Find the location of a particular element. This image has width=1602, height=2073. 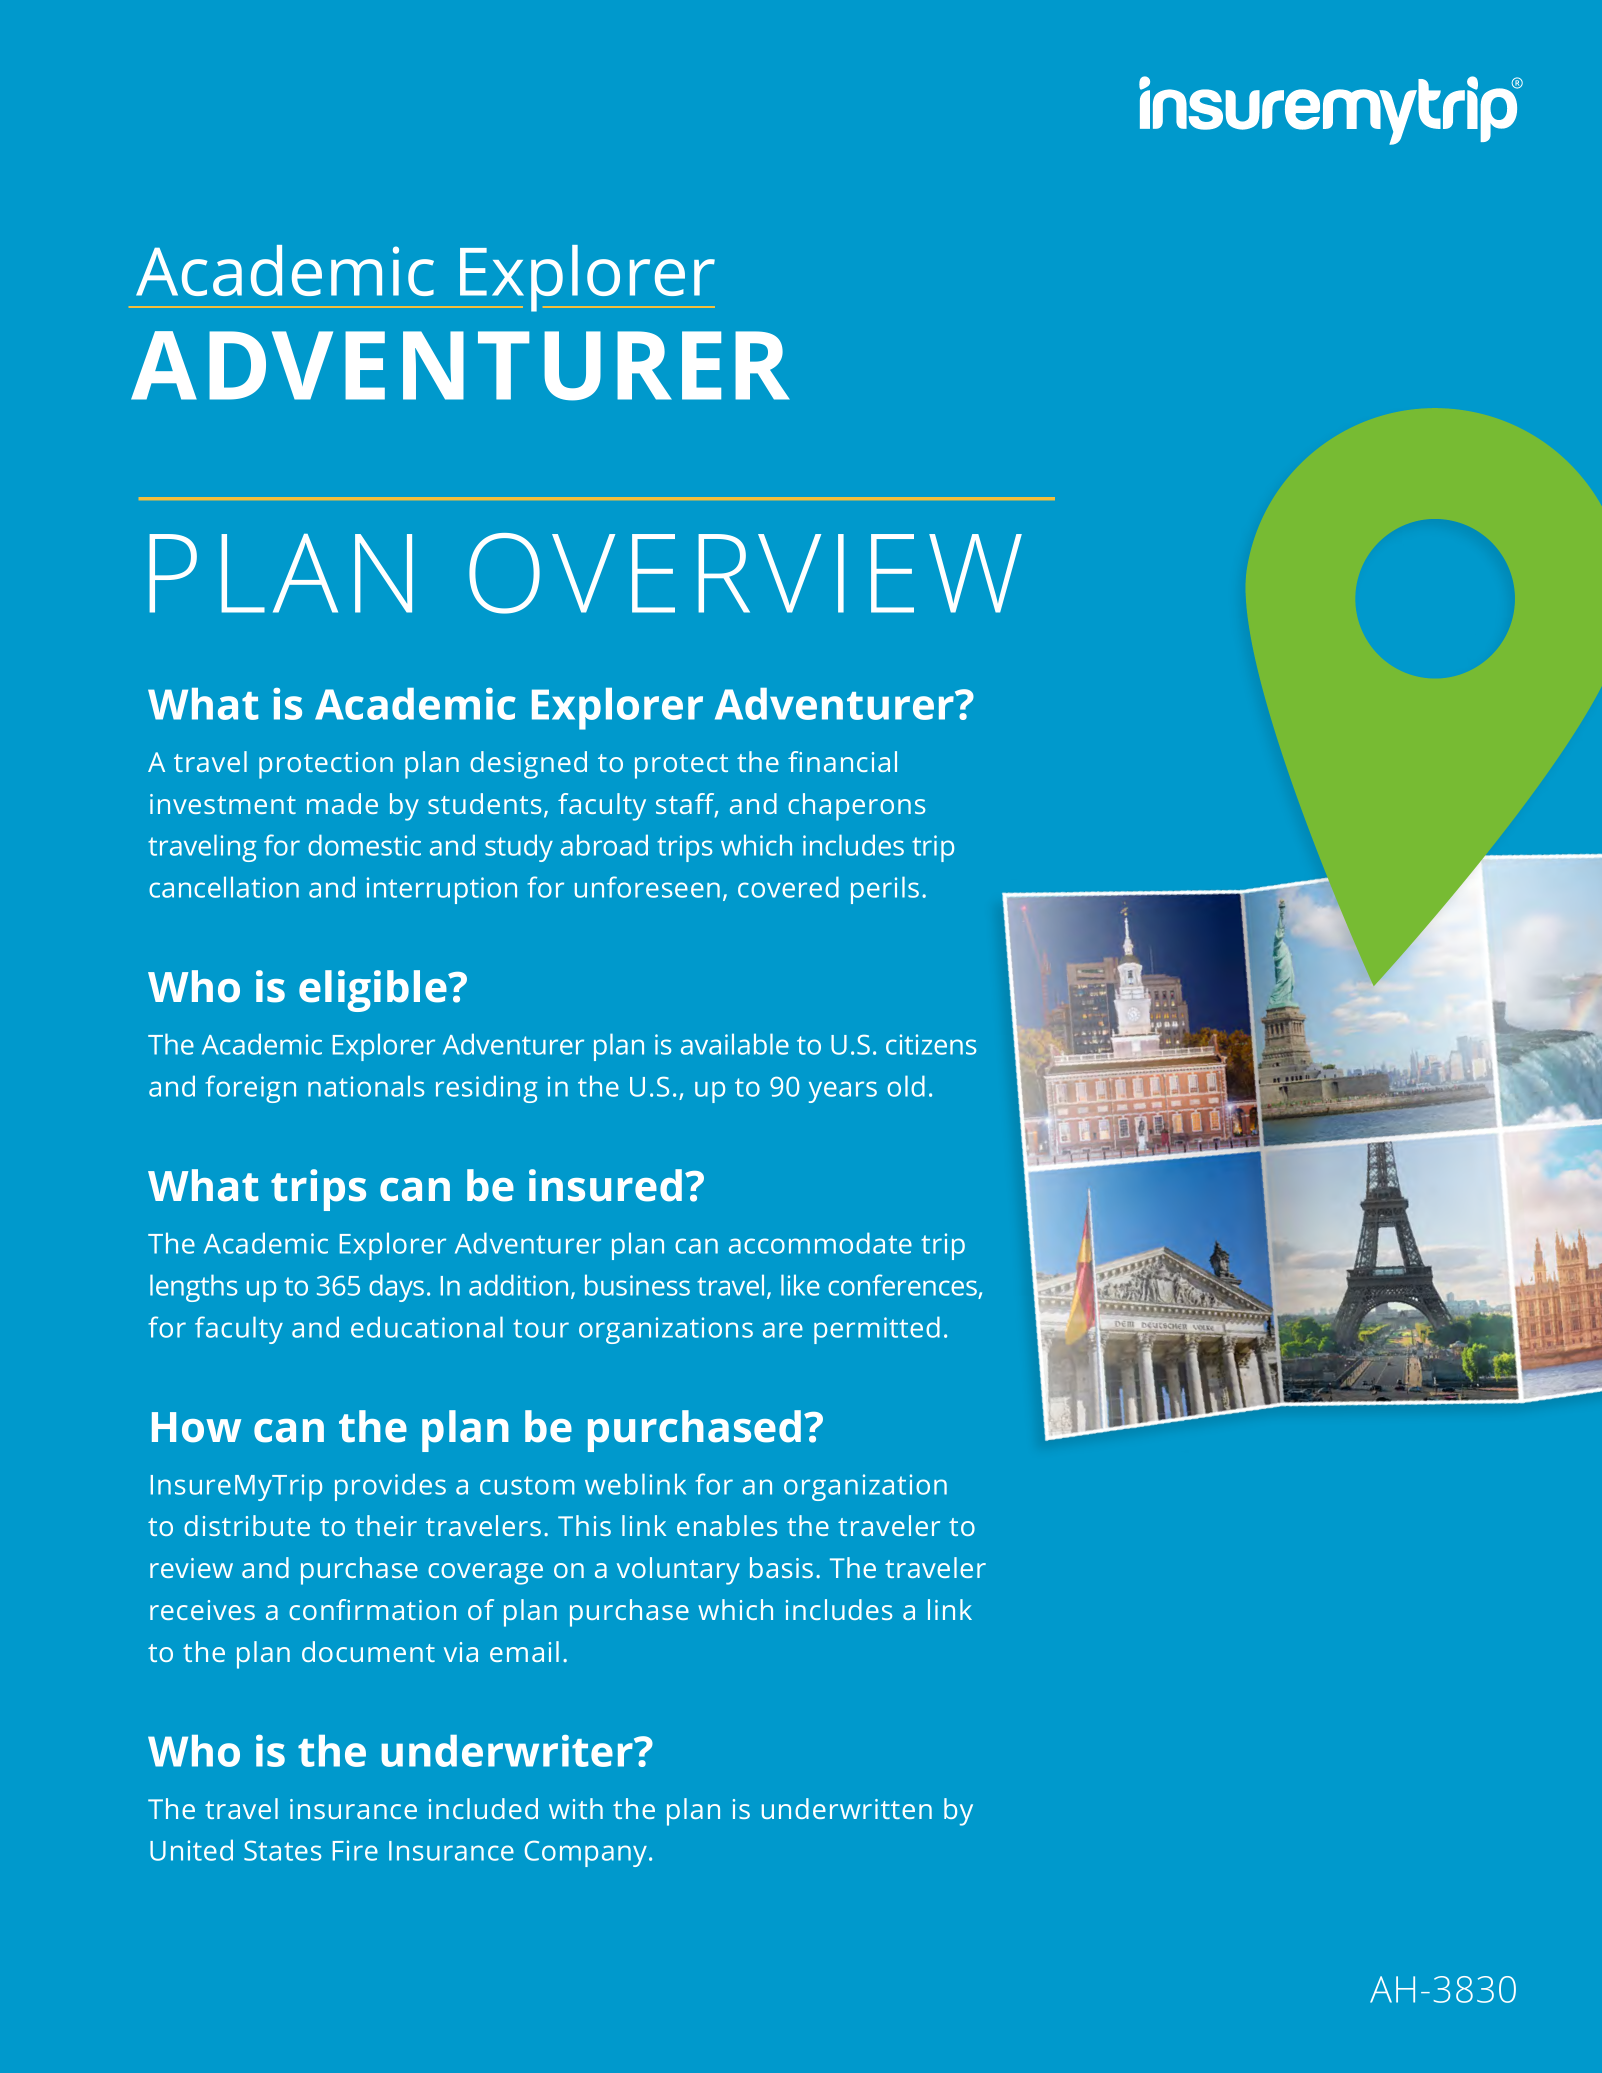

lengths is located at coordinates (193, 1288).
